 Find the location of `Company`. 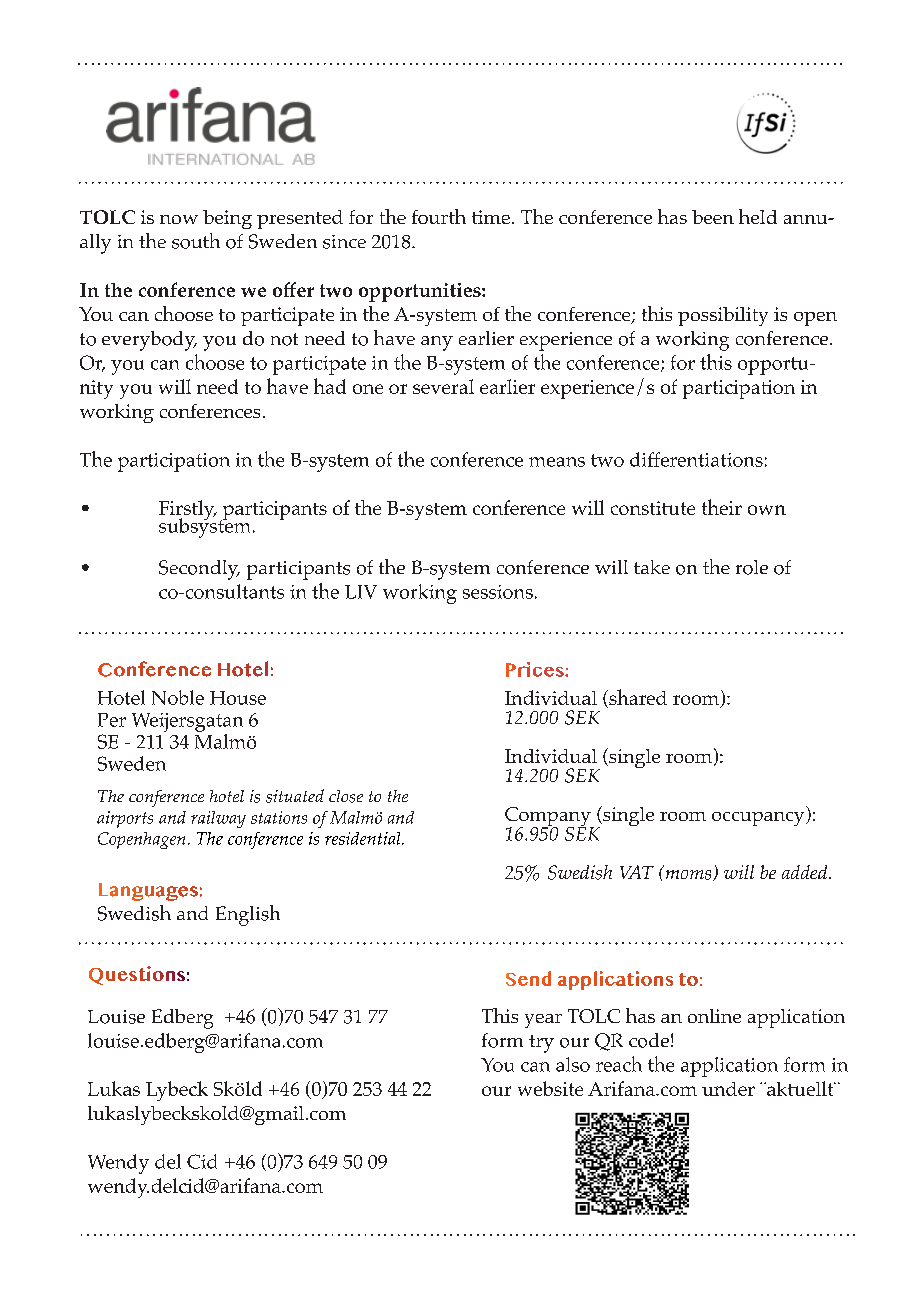

Company is located at coordinates (549, 818).
